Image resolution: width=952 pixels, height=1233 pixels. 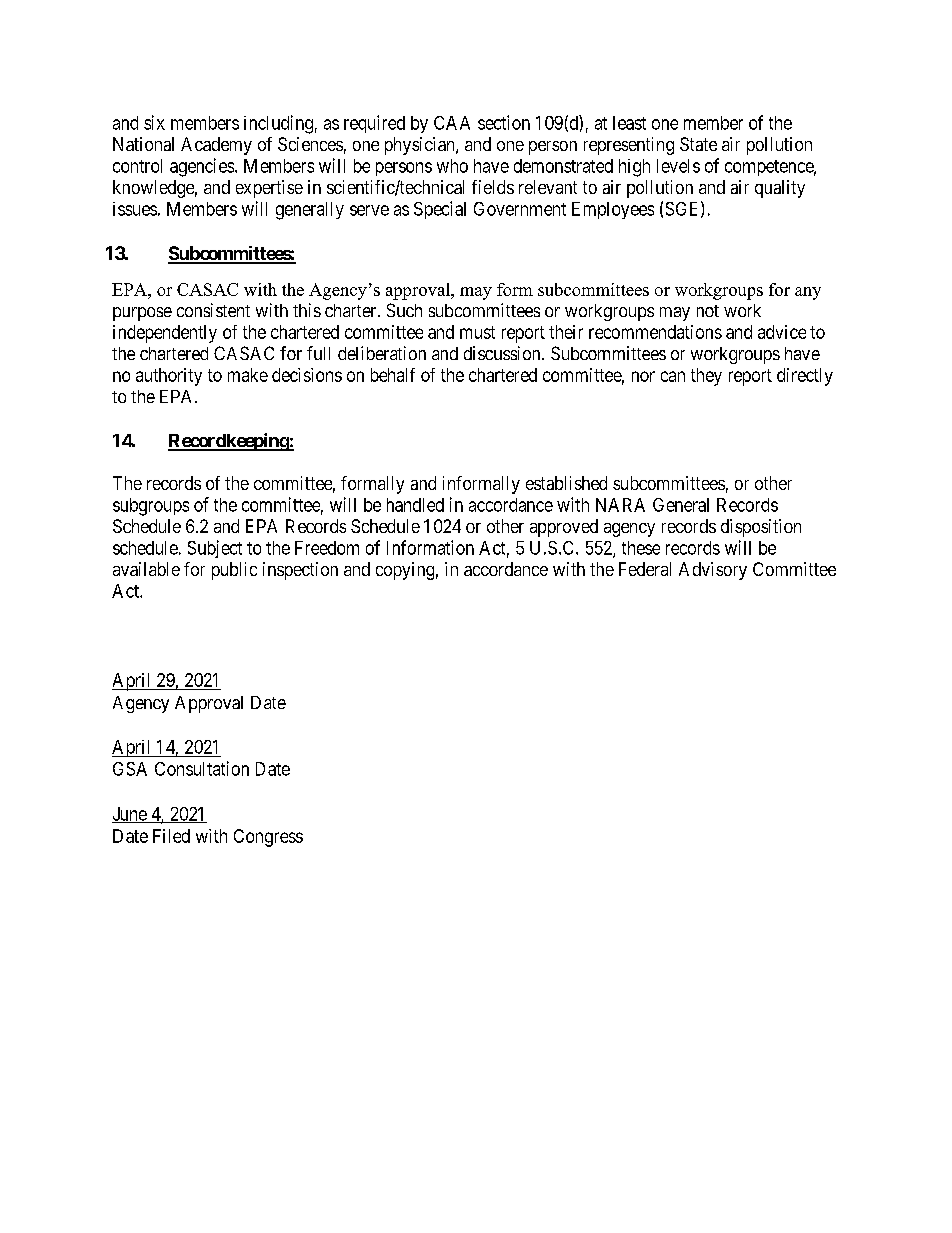 I want to click on Academy, so click(x=216, y=146).
